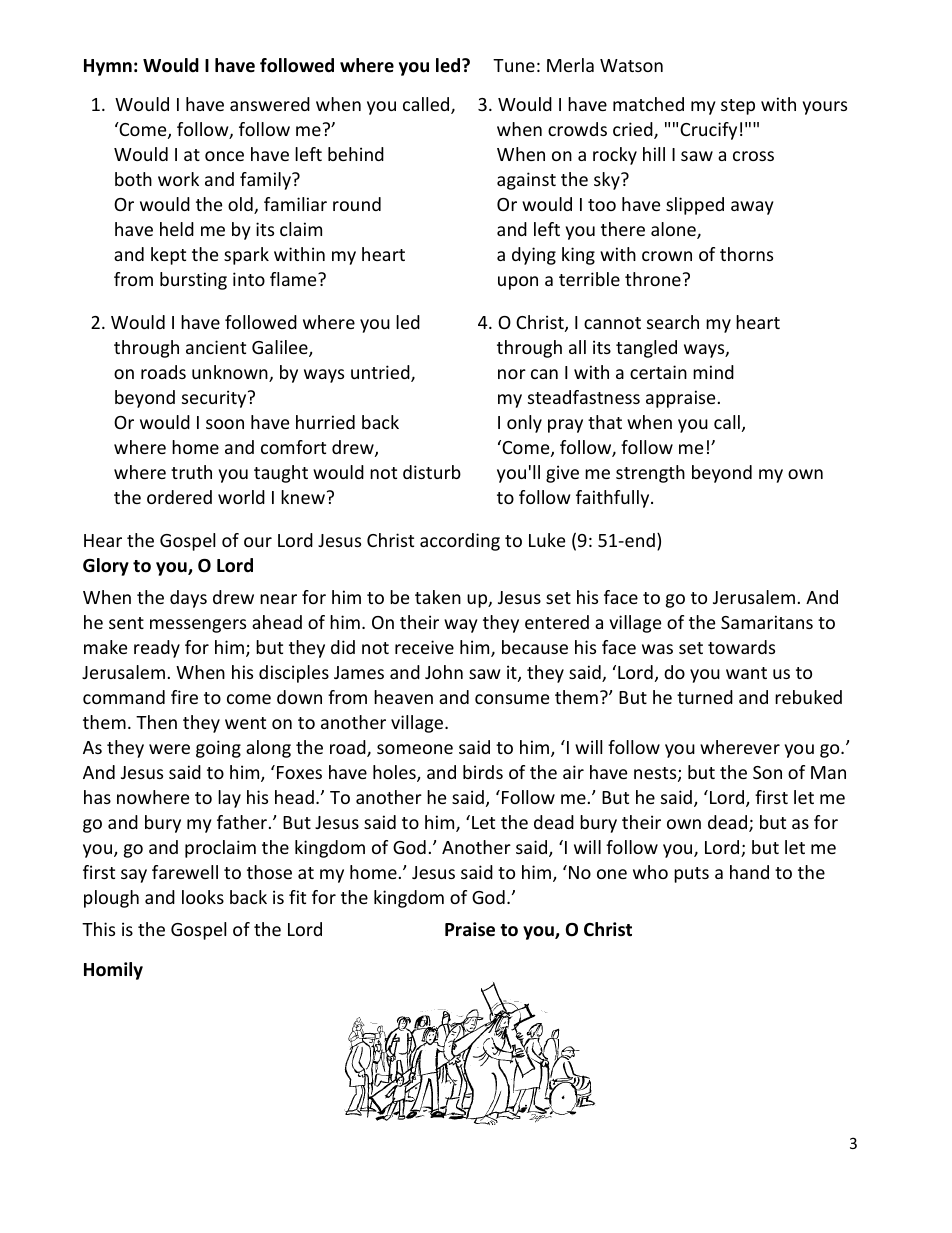  I want to click on turned, so click(705, 697).
